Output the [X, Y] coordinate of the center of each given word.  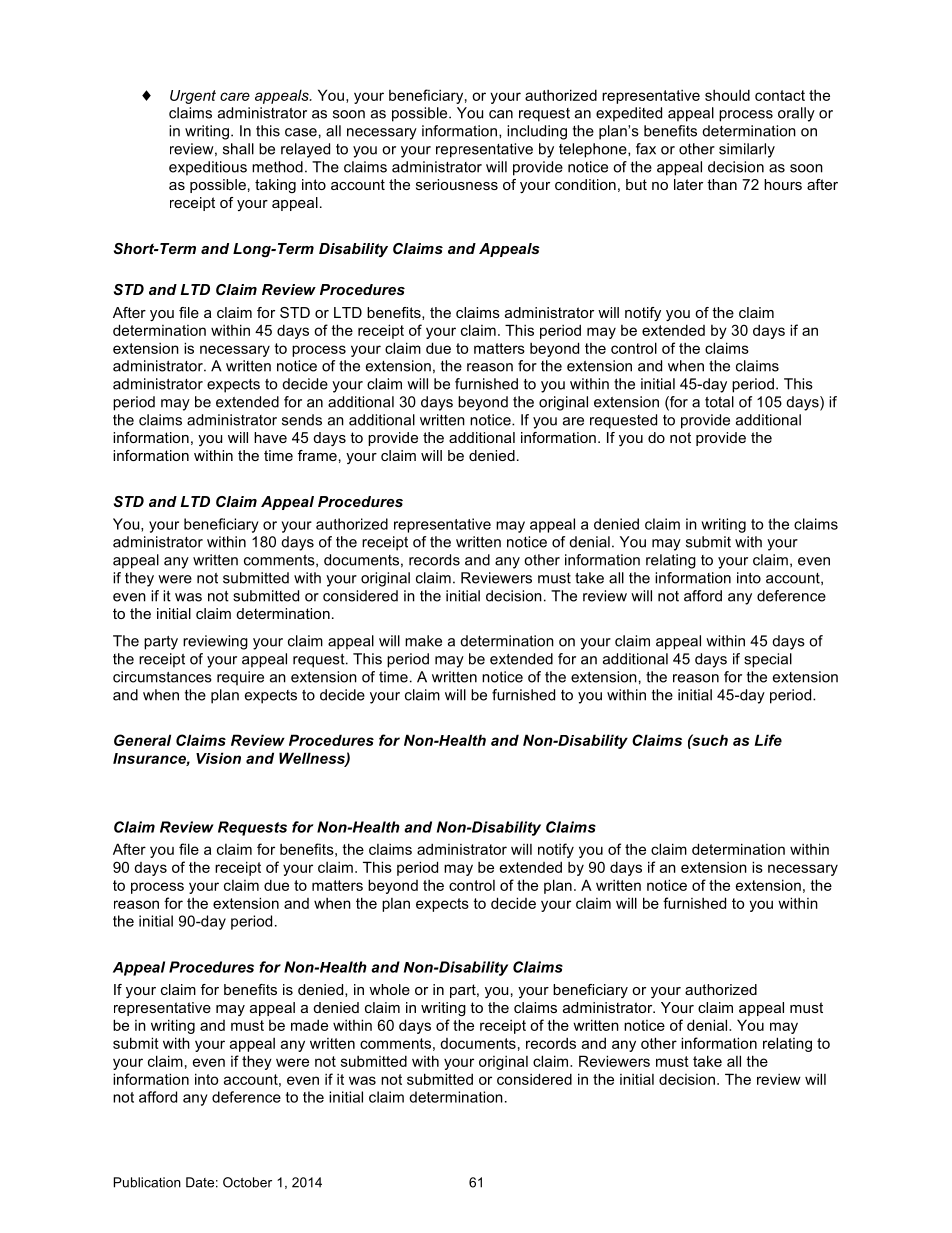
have [270, 437]
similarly [747, 150]
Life [768, 740]
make [423, 641]
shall [238, 149]
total [719, 402]
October [247, 1182]
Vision [218, 758]
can [501, 114]
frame [317, 455]
